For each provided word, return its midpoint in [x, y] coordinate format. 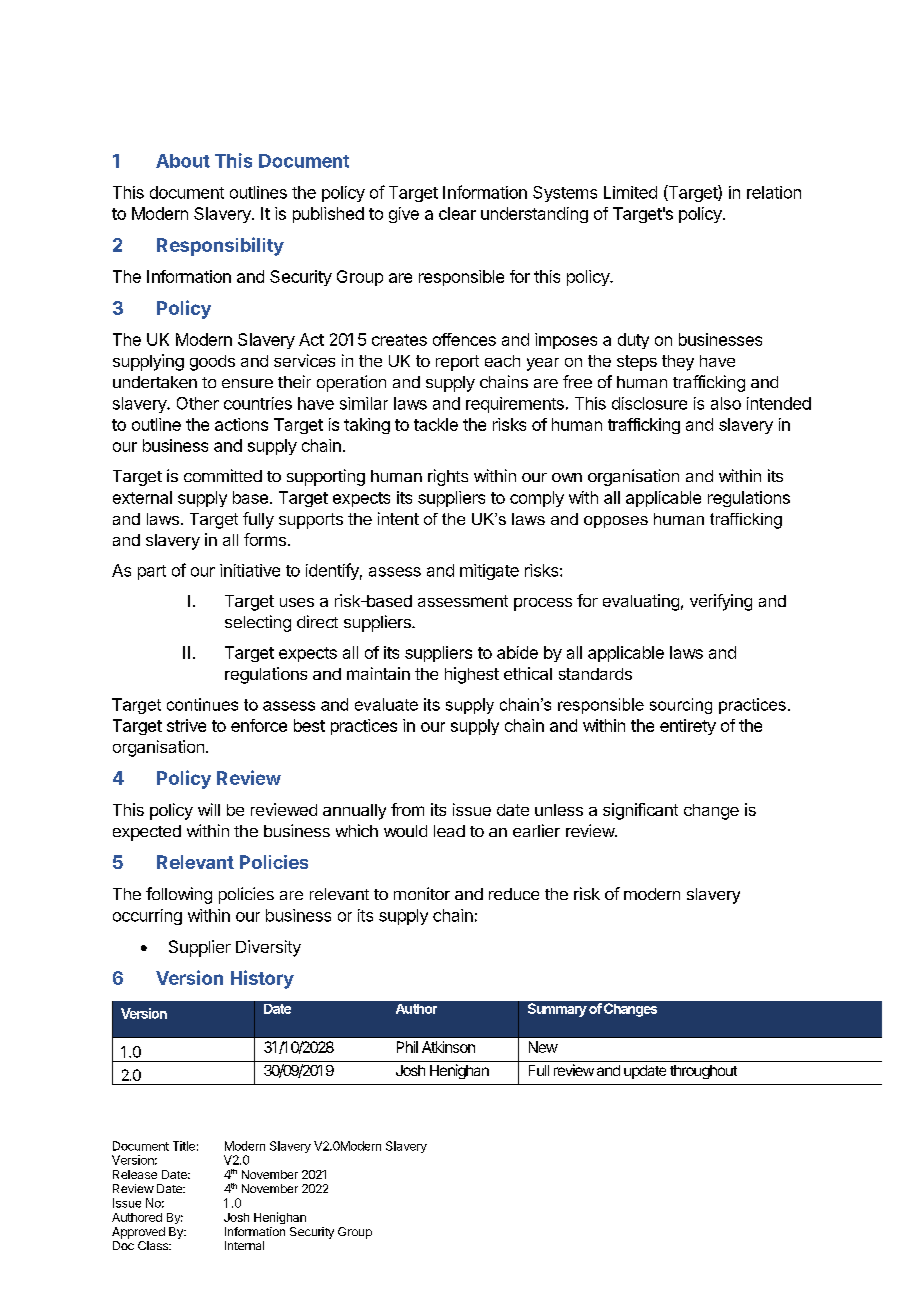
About [183, 161]
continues [202, 704]
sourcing [681, 706]
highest [472, 675]
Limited [630, 192]
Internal [244, 1245]
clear [457, 213]
